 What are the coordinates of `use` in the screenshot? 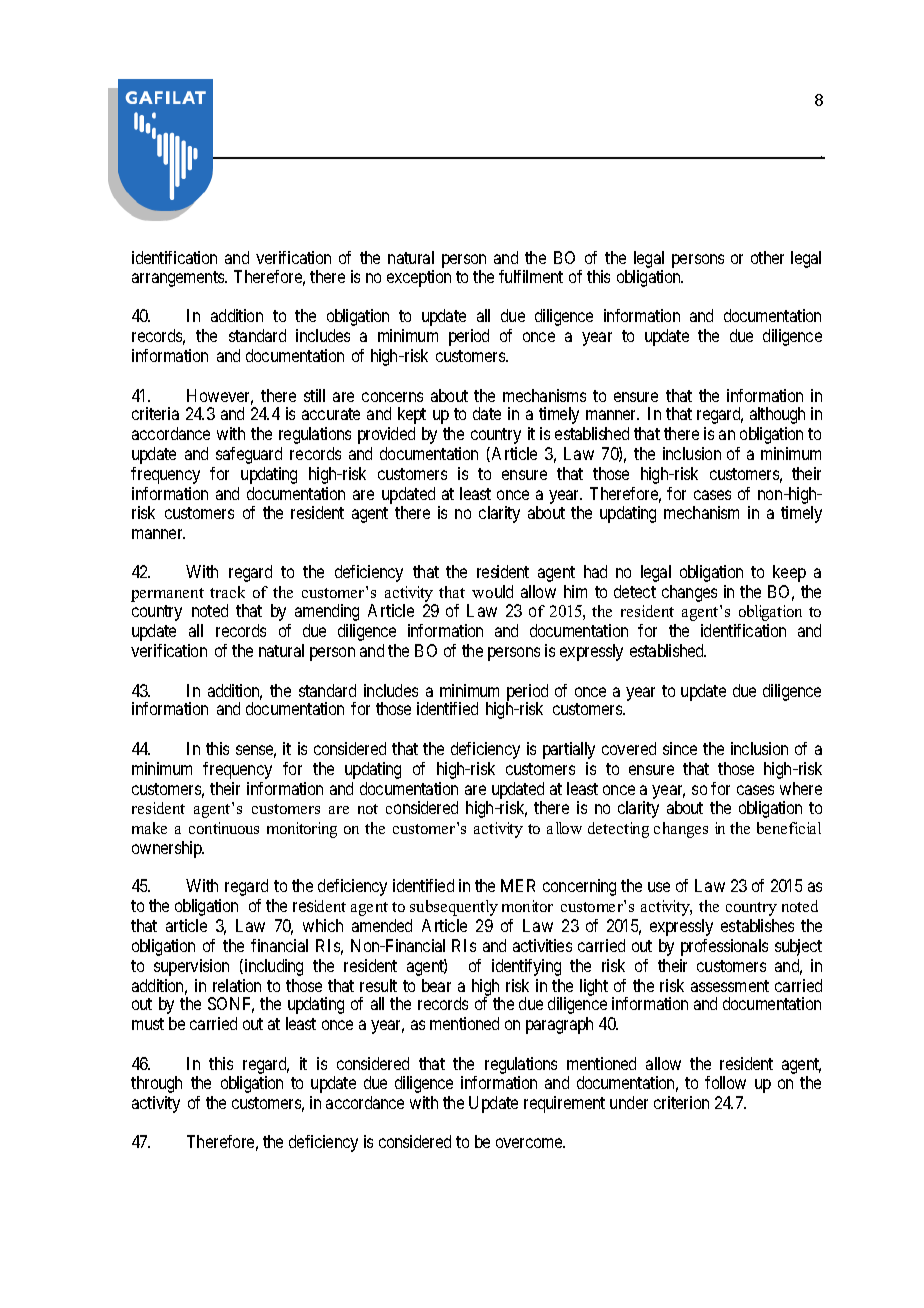 It's located at (659, 887).
